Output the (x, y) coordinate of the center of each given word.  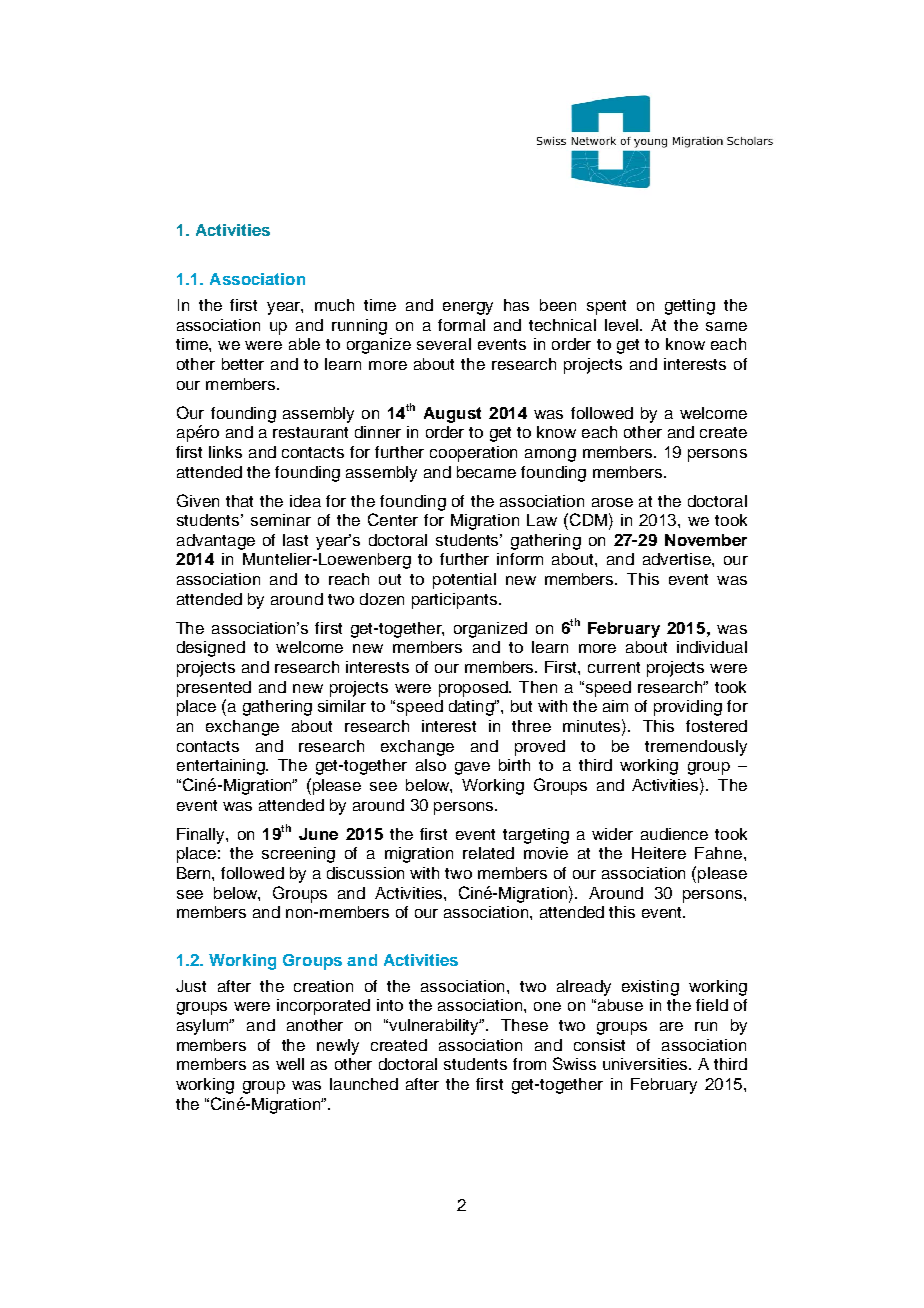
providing (688, 708)
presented (214, 689)
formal (461, 325)
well (290, 1064)
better (243, 364)
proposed (474, 689)
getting (690, 307)
